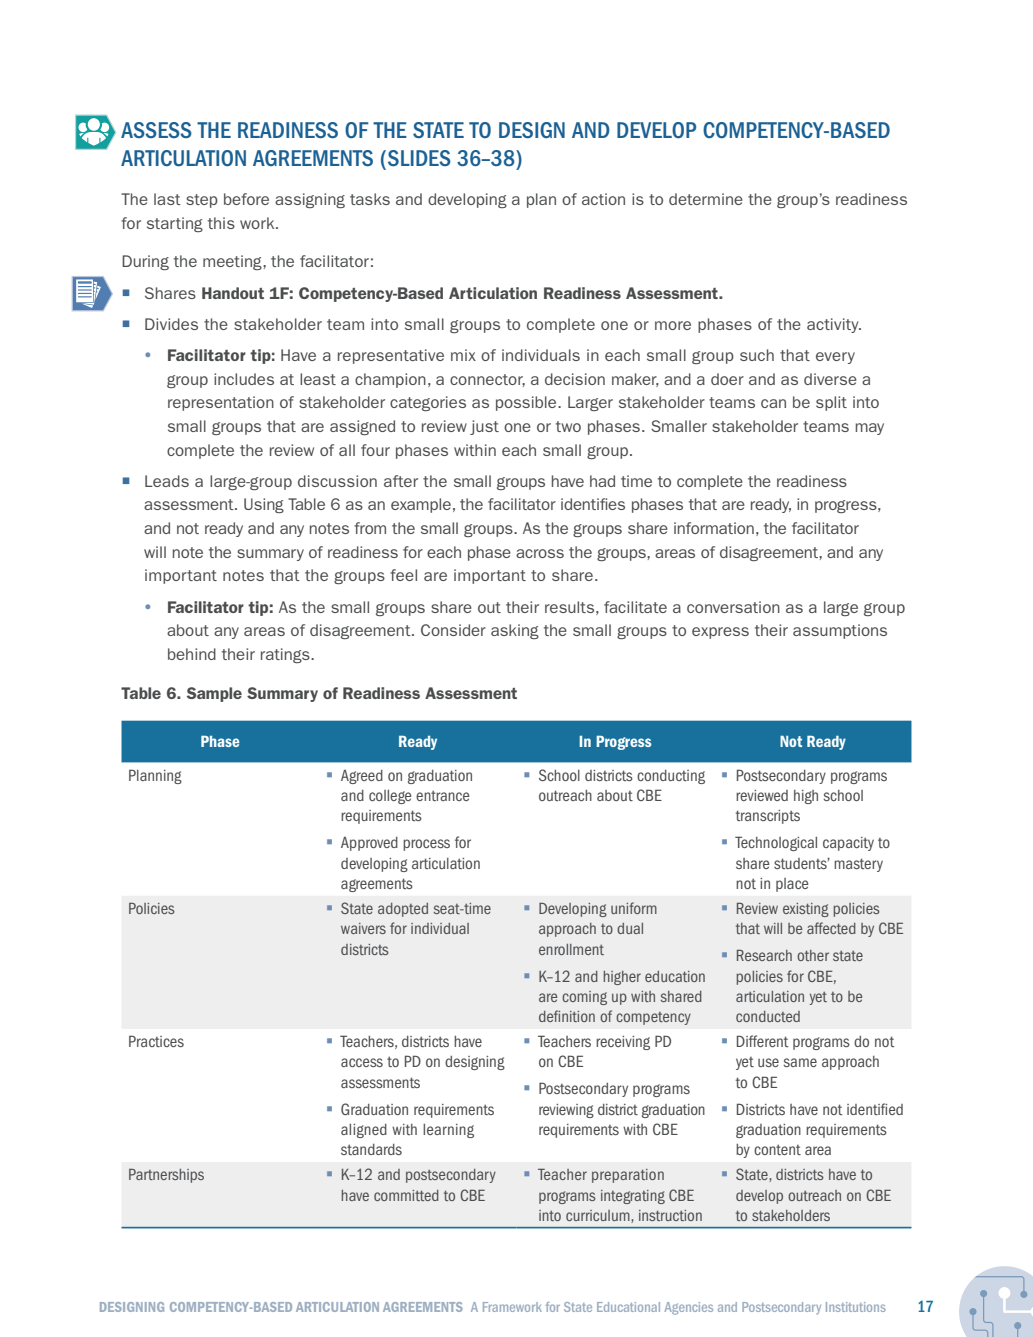 Image resolution: width=1033 pixels, height=1337 pixels. Describe the element at coordinates (834, 325) in the image. I see `activity` at that location.
